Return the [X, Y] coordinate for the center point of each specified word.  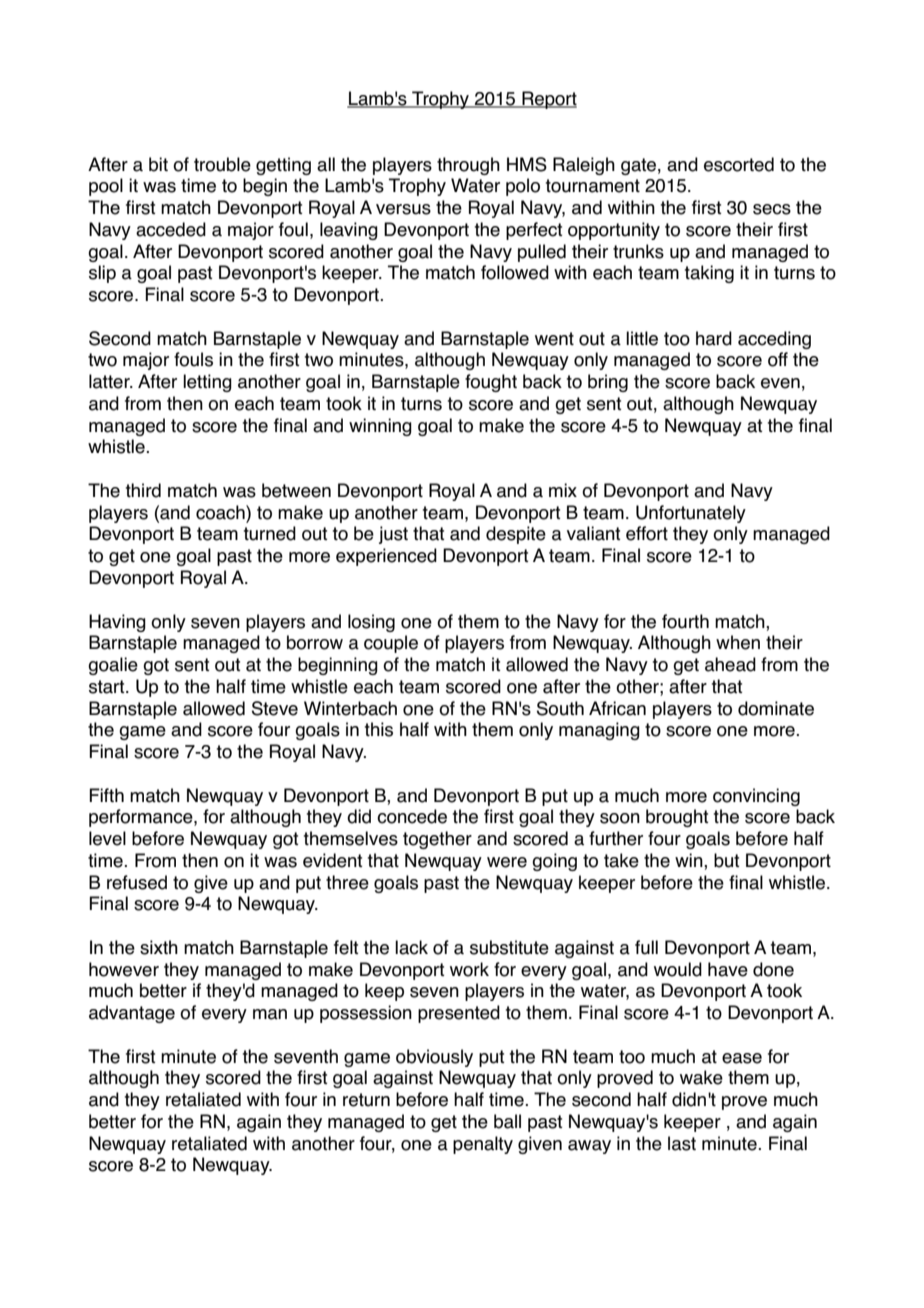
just [393, 535]
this [379, 729]
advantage [132, 1014]
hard [714, 338]
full [646, 947]
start [108, 687]
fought [491, 383]
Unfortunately [691, 514]
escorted [739, 164]
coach [221, 512]
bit [158, 164]
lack [411, 947]
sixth [159, 947]
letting [207, 383]
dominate [776, 708]
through [468, 166]
